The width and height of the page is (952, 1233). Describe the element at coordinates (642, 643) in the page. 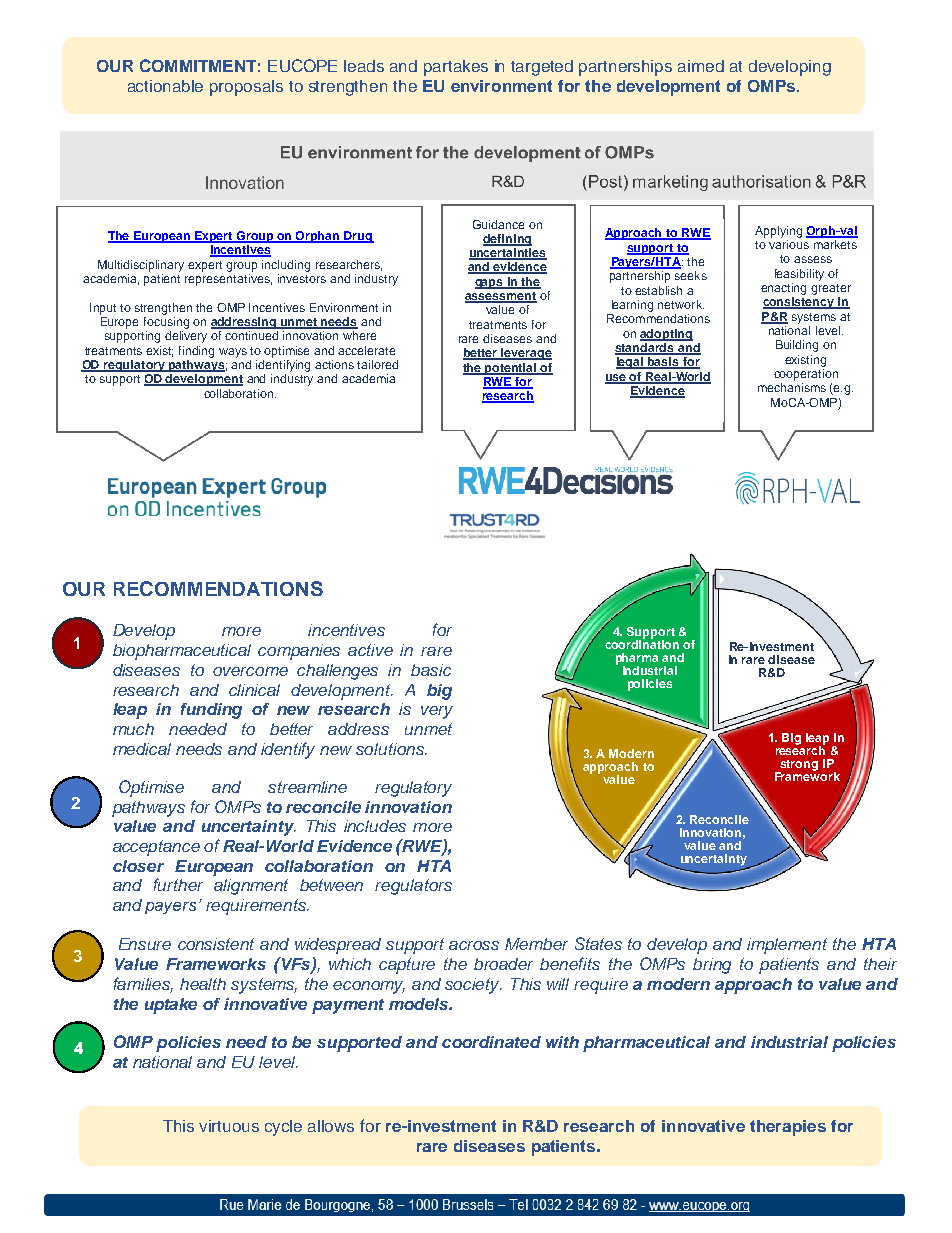

I see `coordination` at that location.
